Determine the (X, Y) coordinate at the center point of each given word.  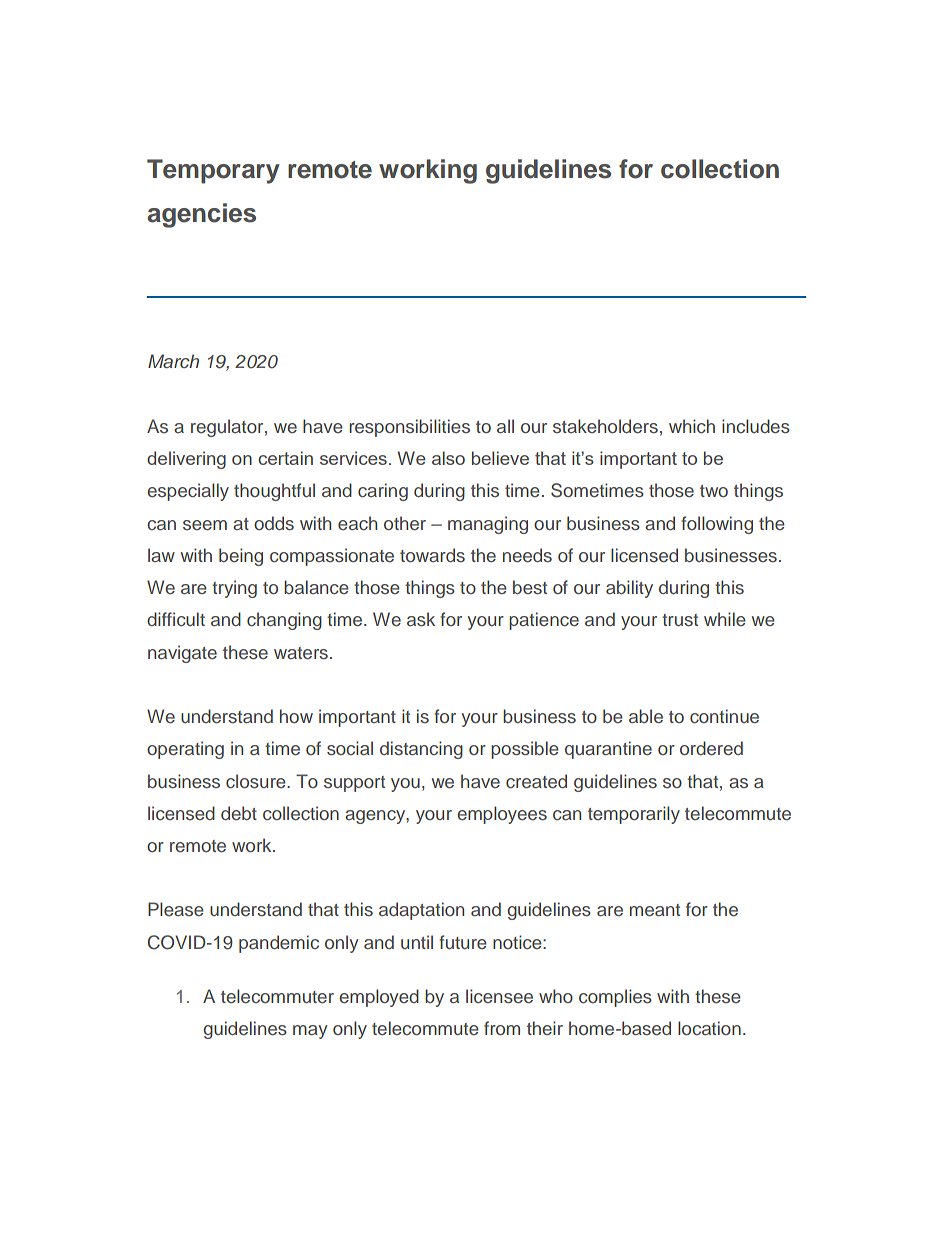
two (714, 491)
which (692, 426)
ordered (711, 748)
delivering (186, 460)
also (448, 458)
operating (185, 750)
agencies (201, 215)
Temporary (213, 171)
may (310, 1032)
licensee (499, 996)
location (709, 1028)
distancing (421, 750)
